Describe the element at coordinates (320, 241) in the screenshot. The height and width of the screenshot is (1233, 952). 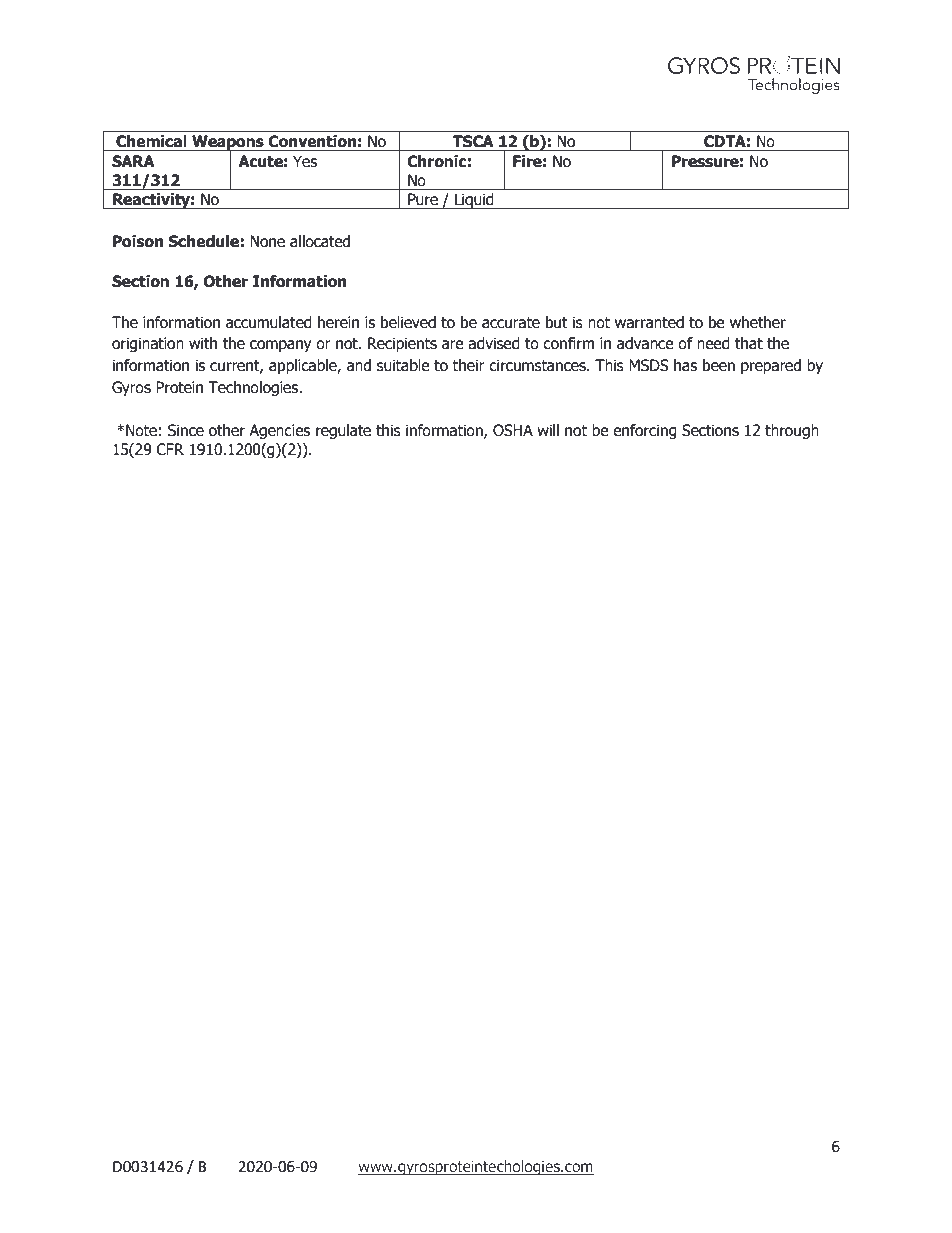
I see `allocated` at that location.
